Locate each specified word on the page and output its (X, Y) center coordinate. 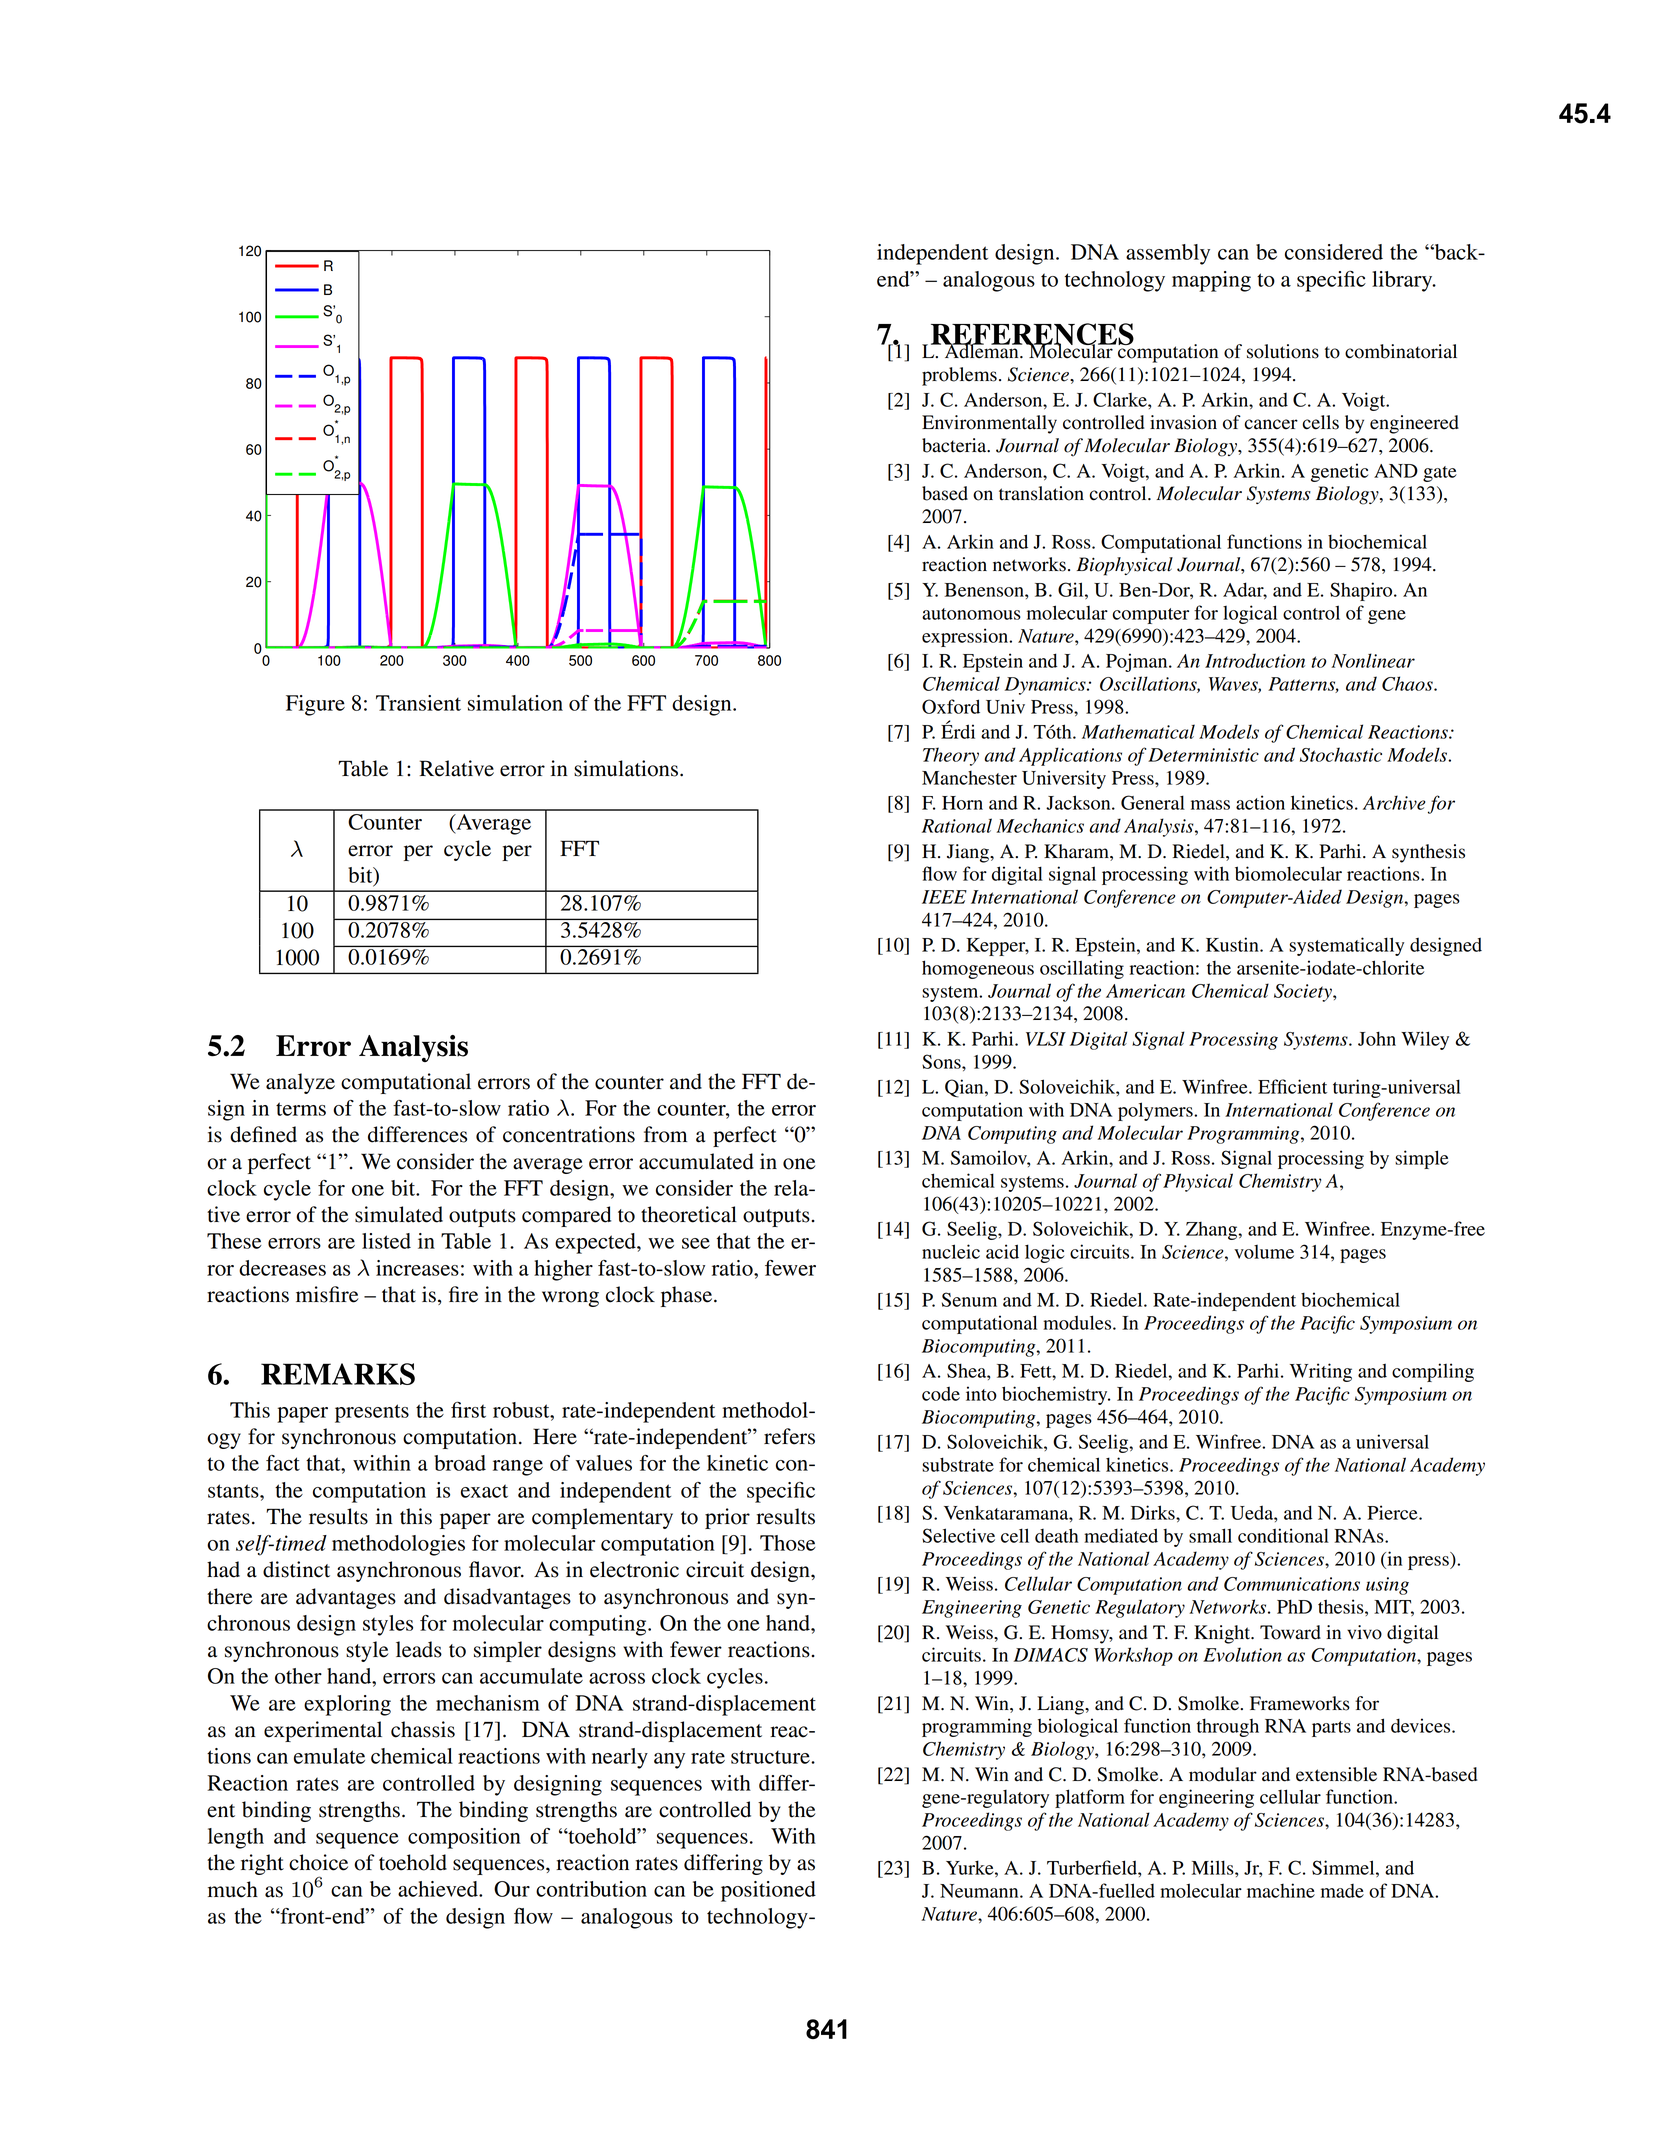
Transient (418, 703)
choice (318, 1862)
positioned (768, 1891)
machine (1281, 1890)
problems (959, 376)
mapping (1211, 281)
